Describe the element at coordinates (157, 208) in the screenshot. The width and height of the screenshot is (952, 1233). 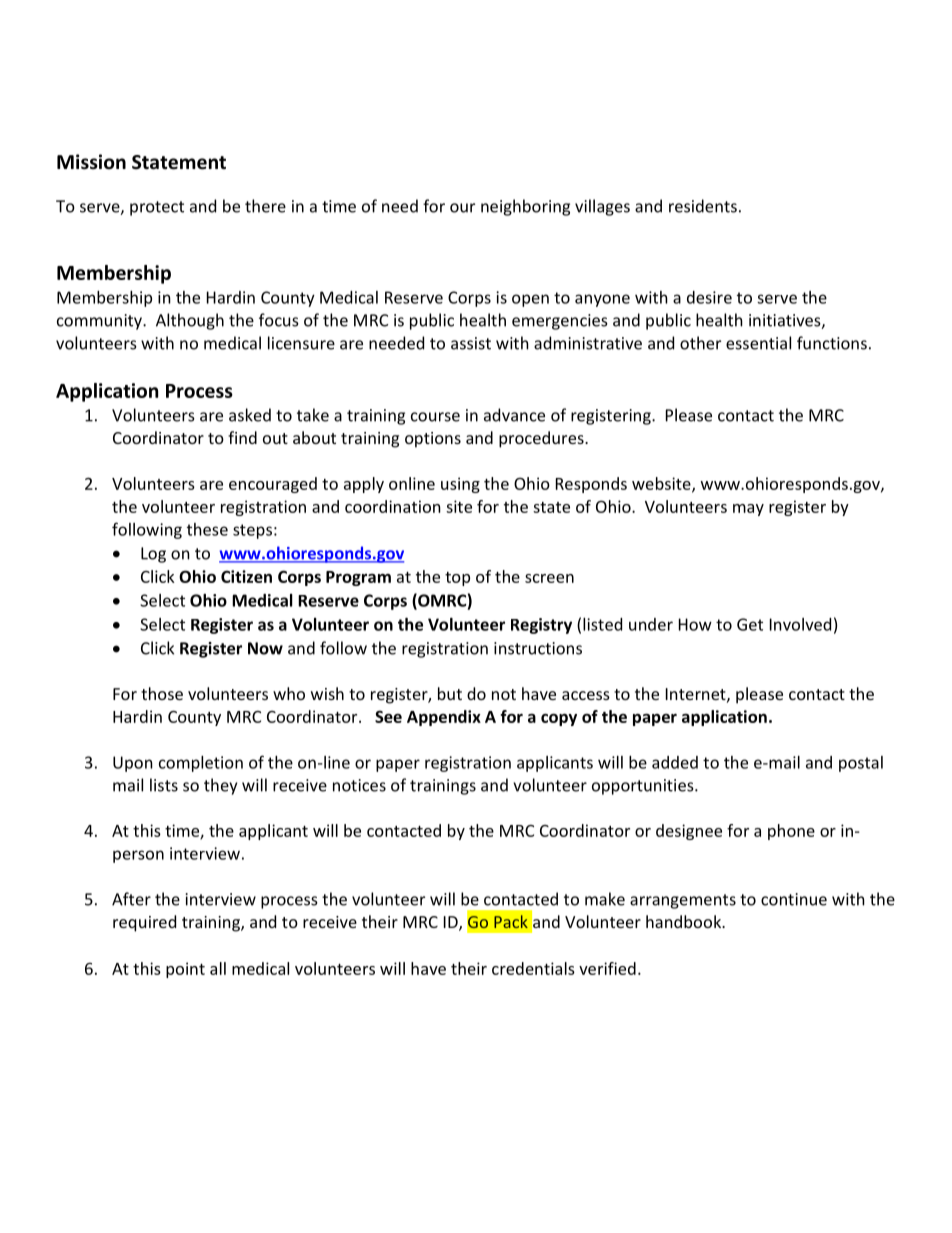
I see `protect` at that location.
